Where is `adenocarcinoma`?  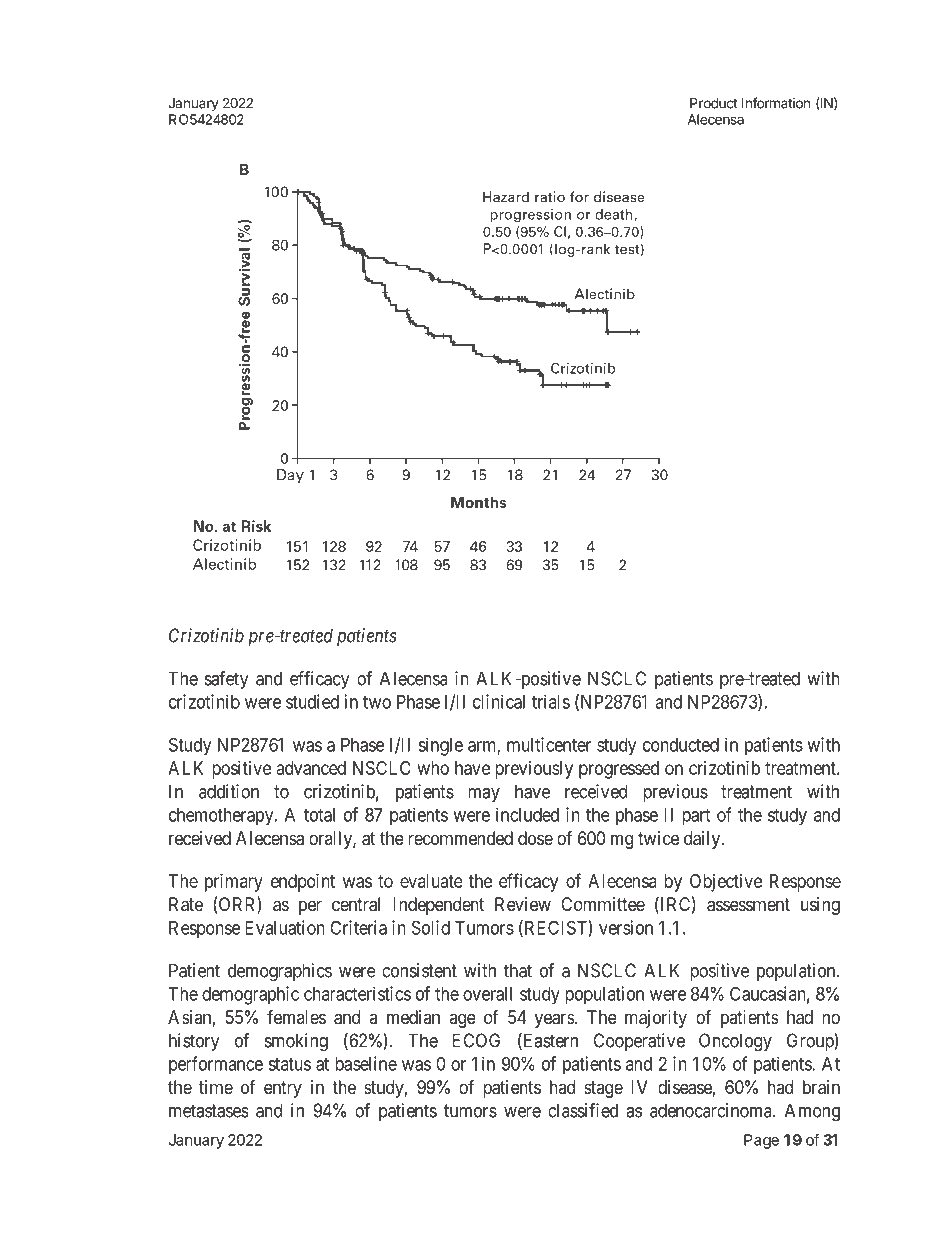
adenocarcinoma is located at coordinates (712, 1110).
